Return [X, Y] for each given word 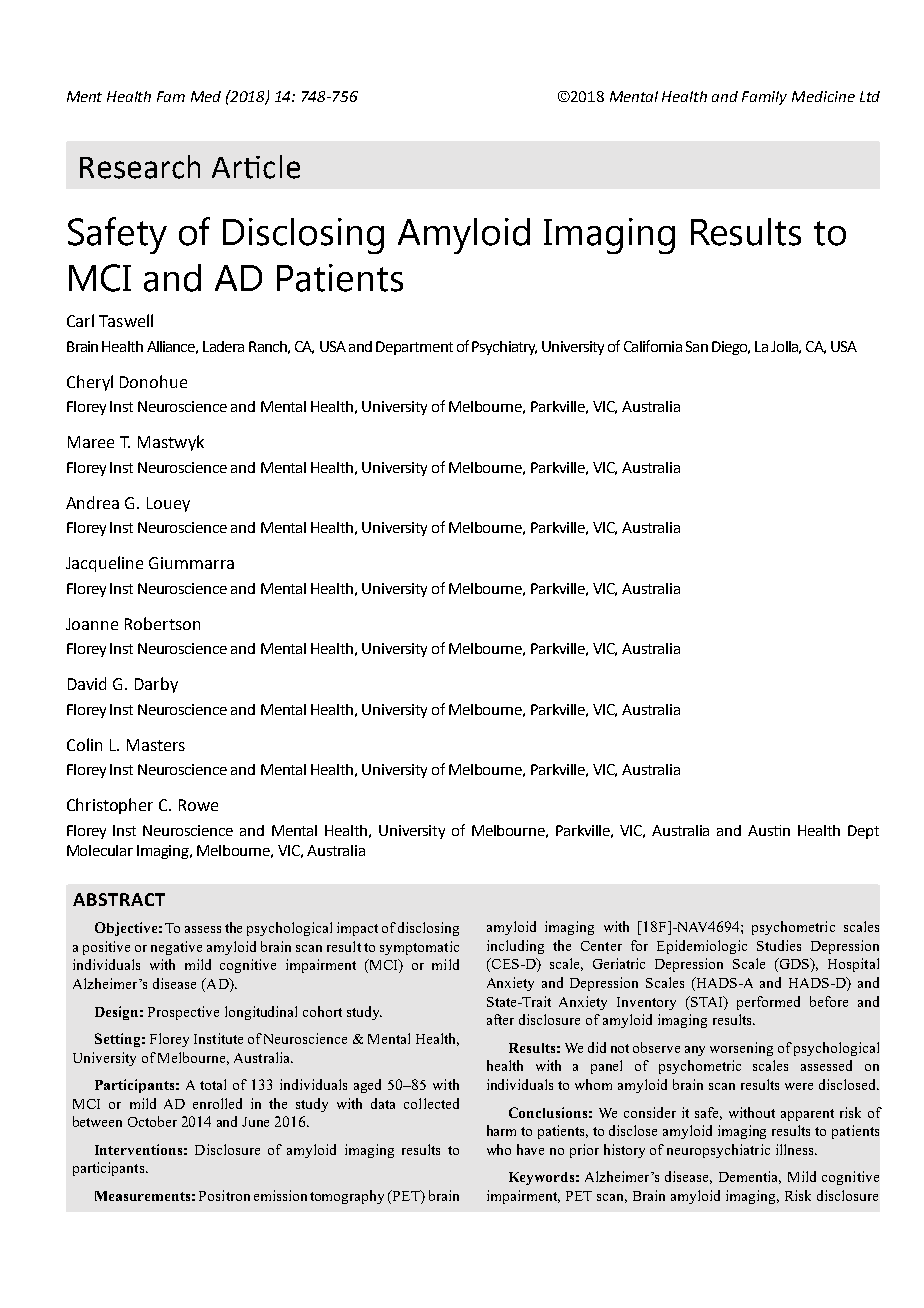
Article [256, 167]
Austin [769, 830]
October [152, 1121]
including [515, 947]
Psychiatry [504, 348]
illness [796, 1149]
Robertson [162, 623]
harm [501, 1130]
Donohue [153, 381]
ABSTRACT [119, 899]
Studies [779, 945]
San [697, 346]
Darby [156, 685]
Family [764, 98]
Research [140, 167]
